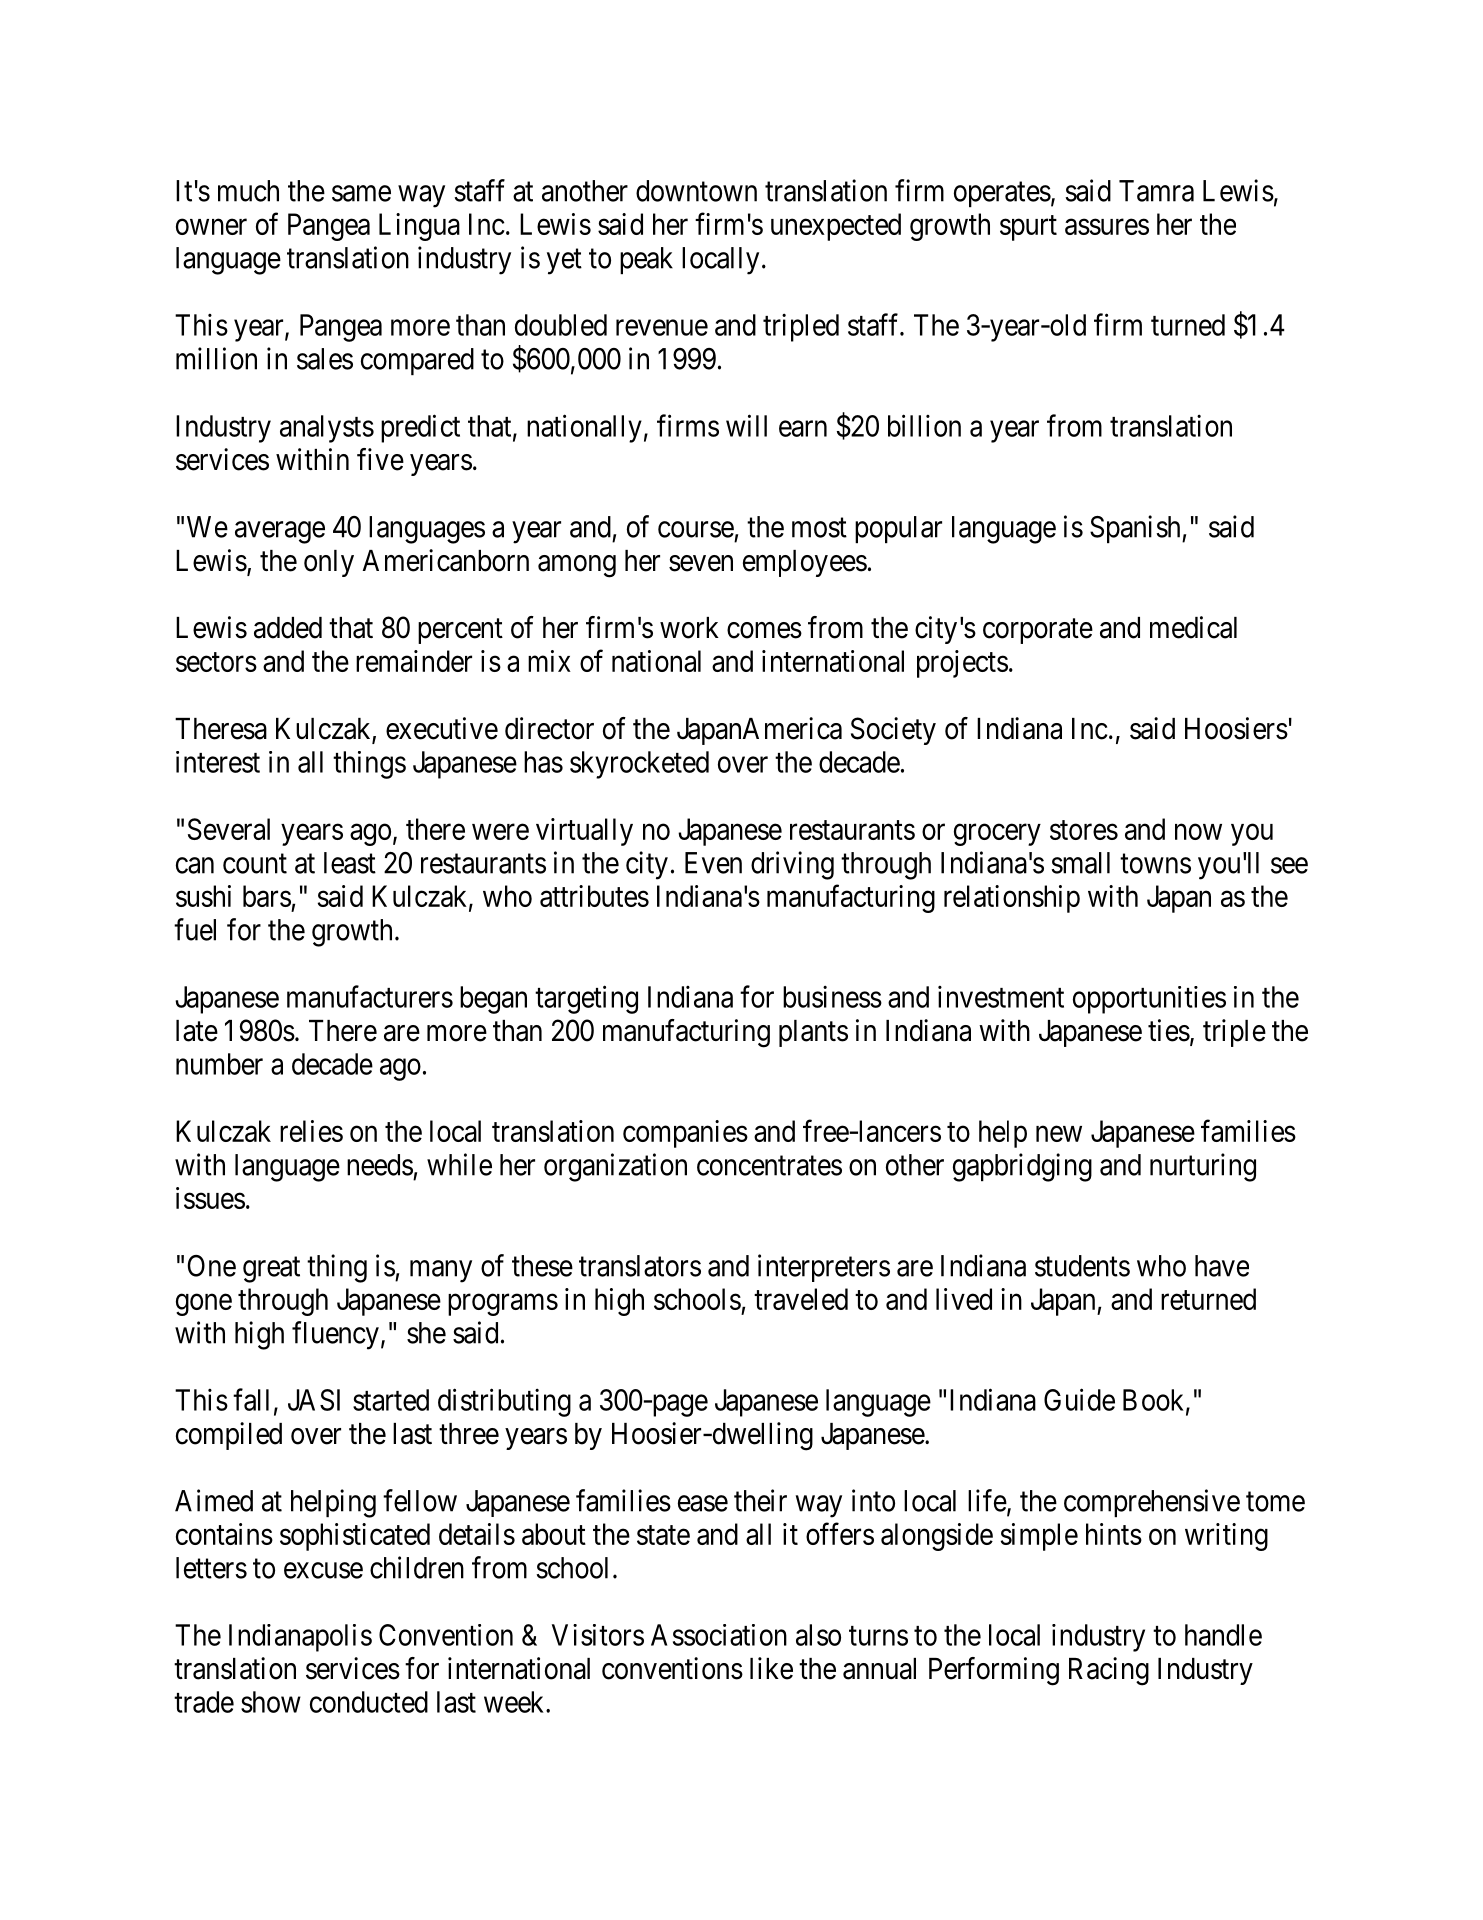 The width and height of the page is (1483, 1920). What do you see at coordinates (414, 661) in the page?
I see `remainder` at bounding box center [414, 661].
